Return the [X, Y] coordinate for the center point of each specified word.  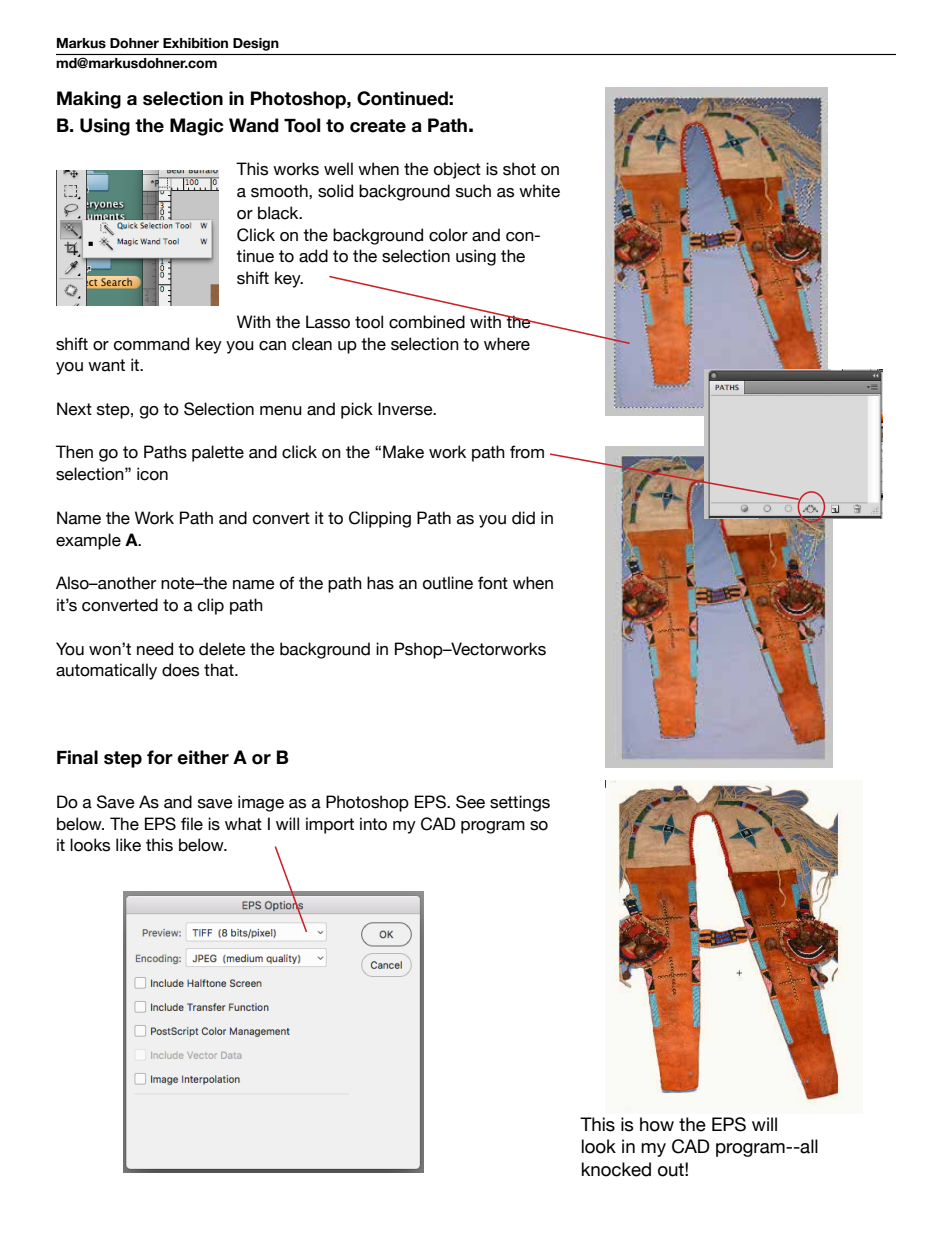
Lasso [328, 322]
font [493, 583]
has [380, 583]
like [128, 845]
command [151, 344]
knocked [616, 1169]
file [192, 824]
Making [89, 100]
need [155, 649]
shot [519, 169]
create [378, 126]
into [373, 824]
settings [520, 803]
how [657, 1124]
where [507, 344]
